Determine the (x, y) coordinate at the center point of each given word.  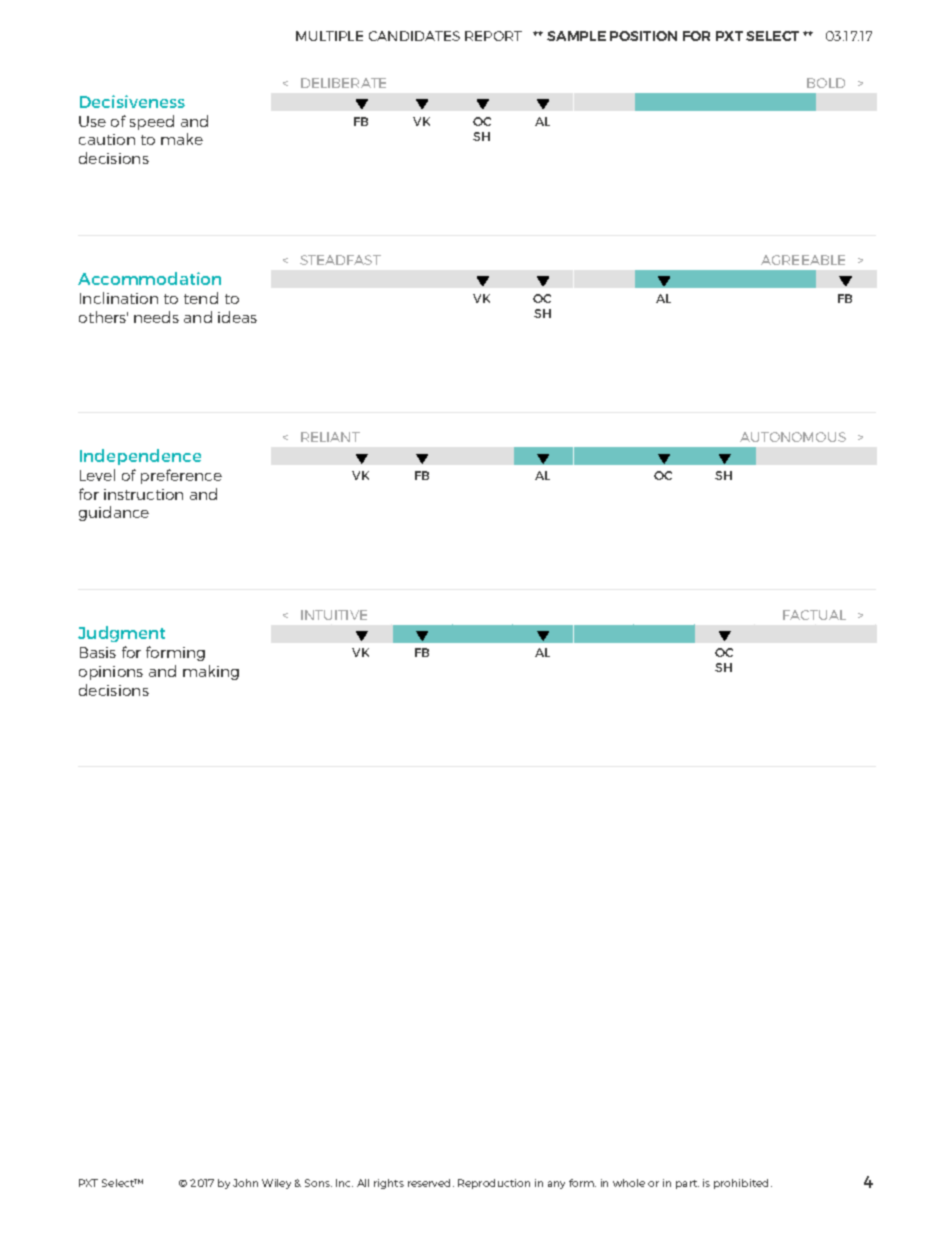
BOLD (826, 83)
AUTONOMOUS (793, 437)
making (211, 672)
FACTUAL (814, 615)
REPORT (493, 36)
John (245, 1183)
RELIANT (330, 437)
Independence (140, 457)
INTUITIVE (334, 615)
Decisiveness (132, 101)
